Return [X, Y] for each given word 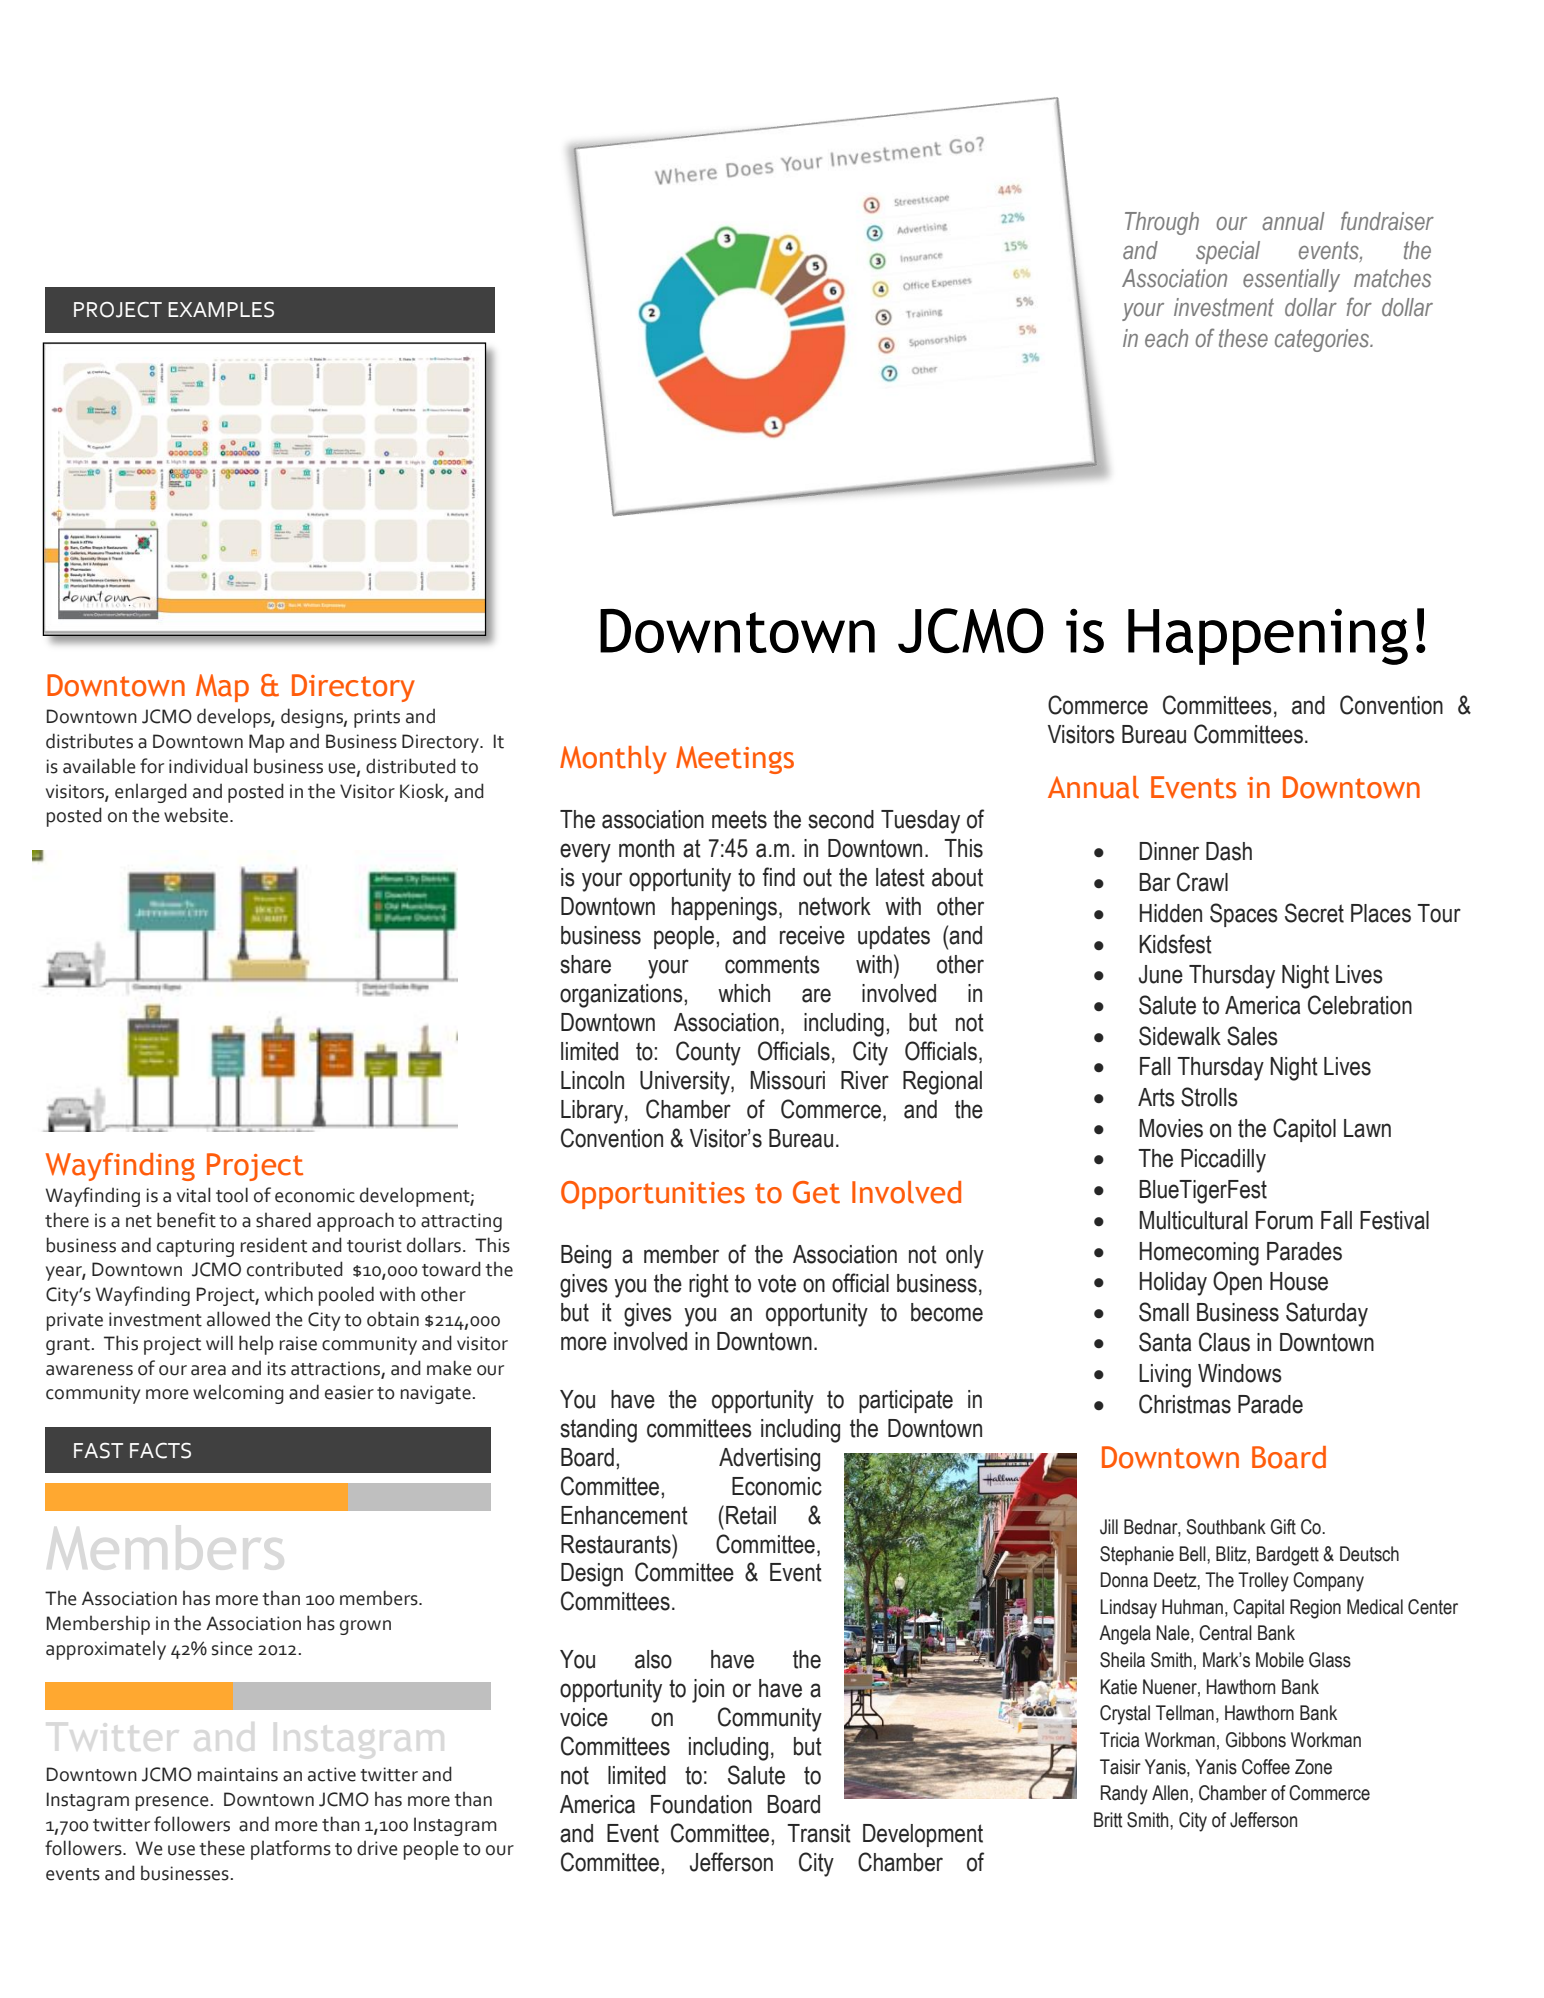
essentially [1291, 280]
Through [1162, 223]
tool [232, 1195]
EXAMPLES [221, 309]
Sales [1252, 1036]
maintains [238, 1774]
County [708, 1053]
